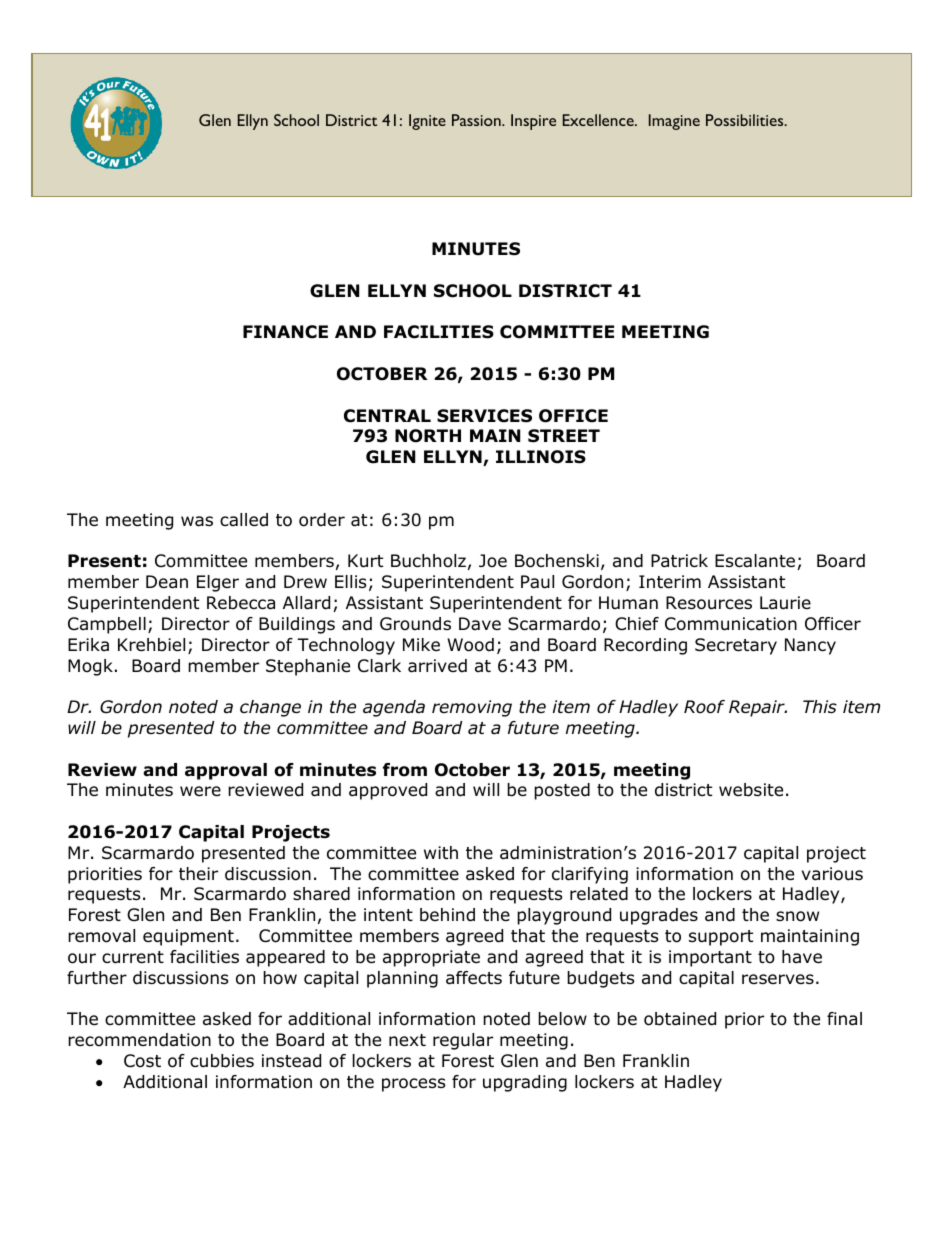 This screenshot has height=1233, width=952. I want to click on approval, so click(226, 771).
